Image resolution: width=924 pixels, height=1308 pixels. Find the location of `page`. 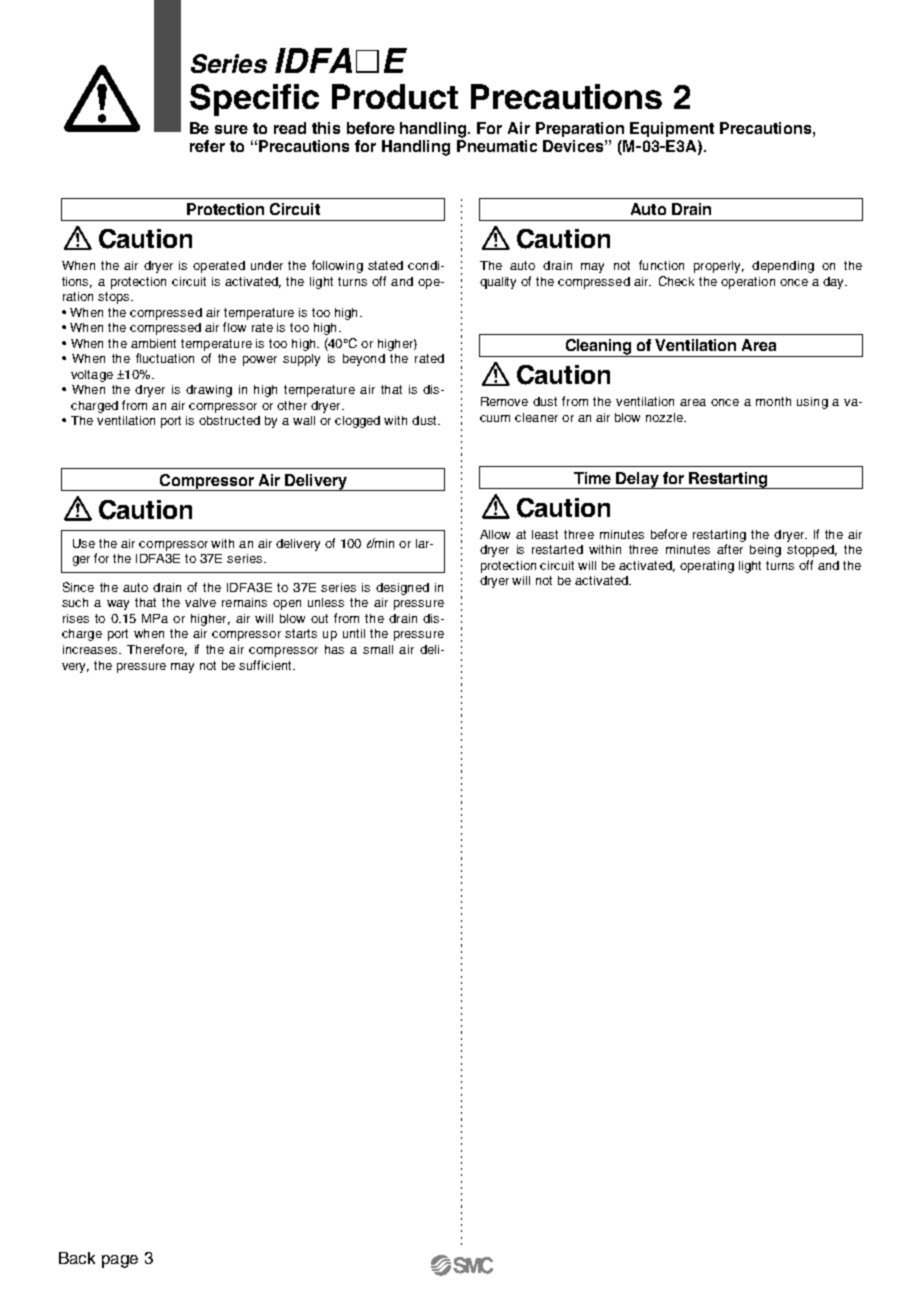

page is located at coordinates (120, 1261).
